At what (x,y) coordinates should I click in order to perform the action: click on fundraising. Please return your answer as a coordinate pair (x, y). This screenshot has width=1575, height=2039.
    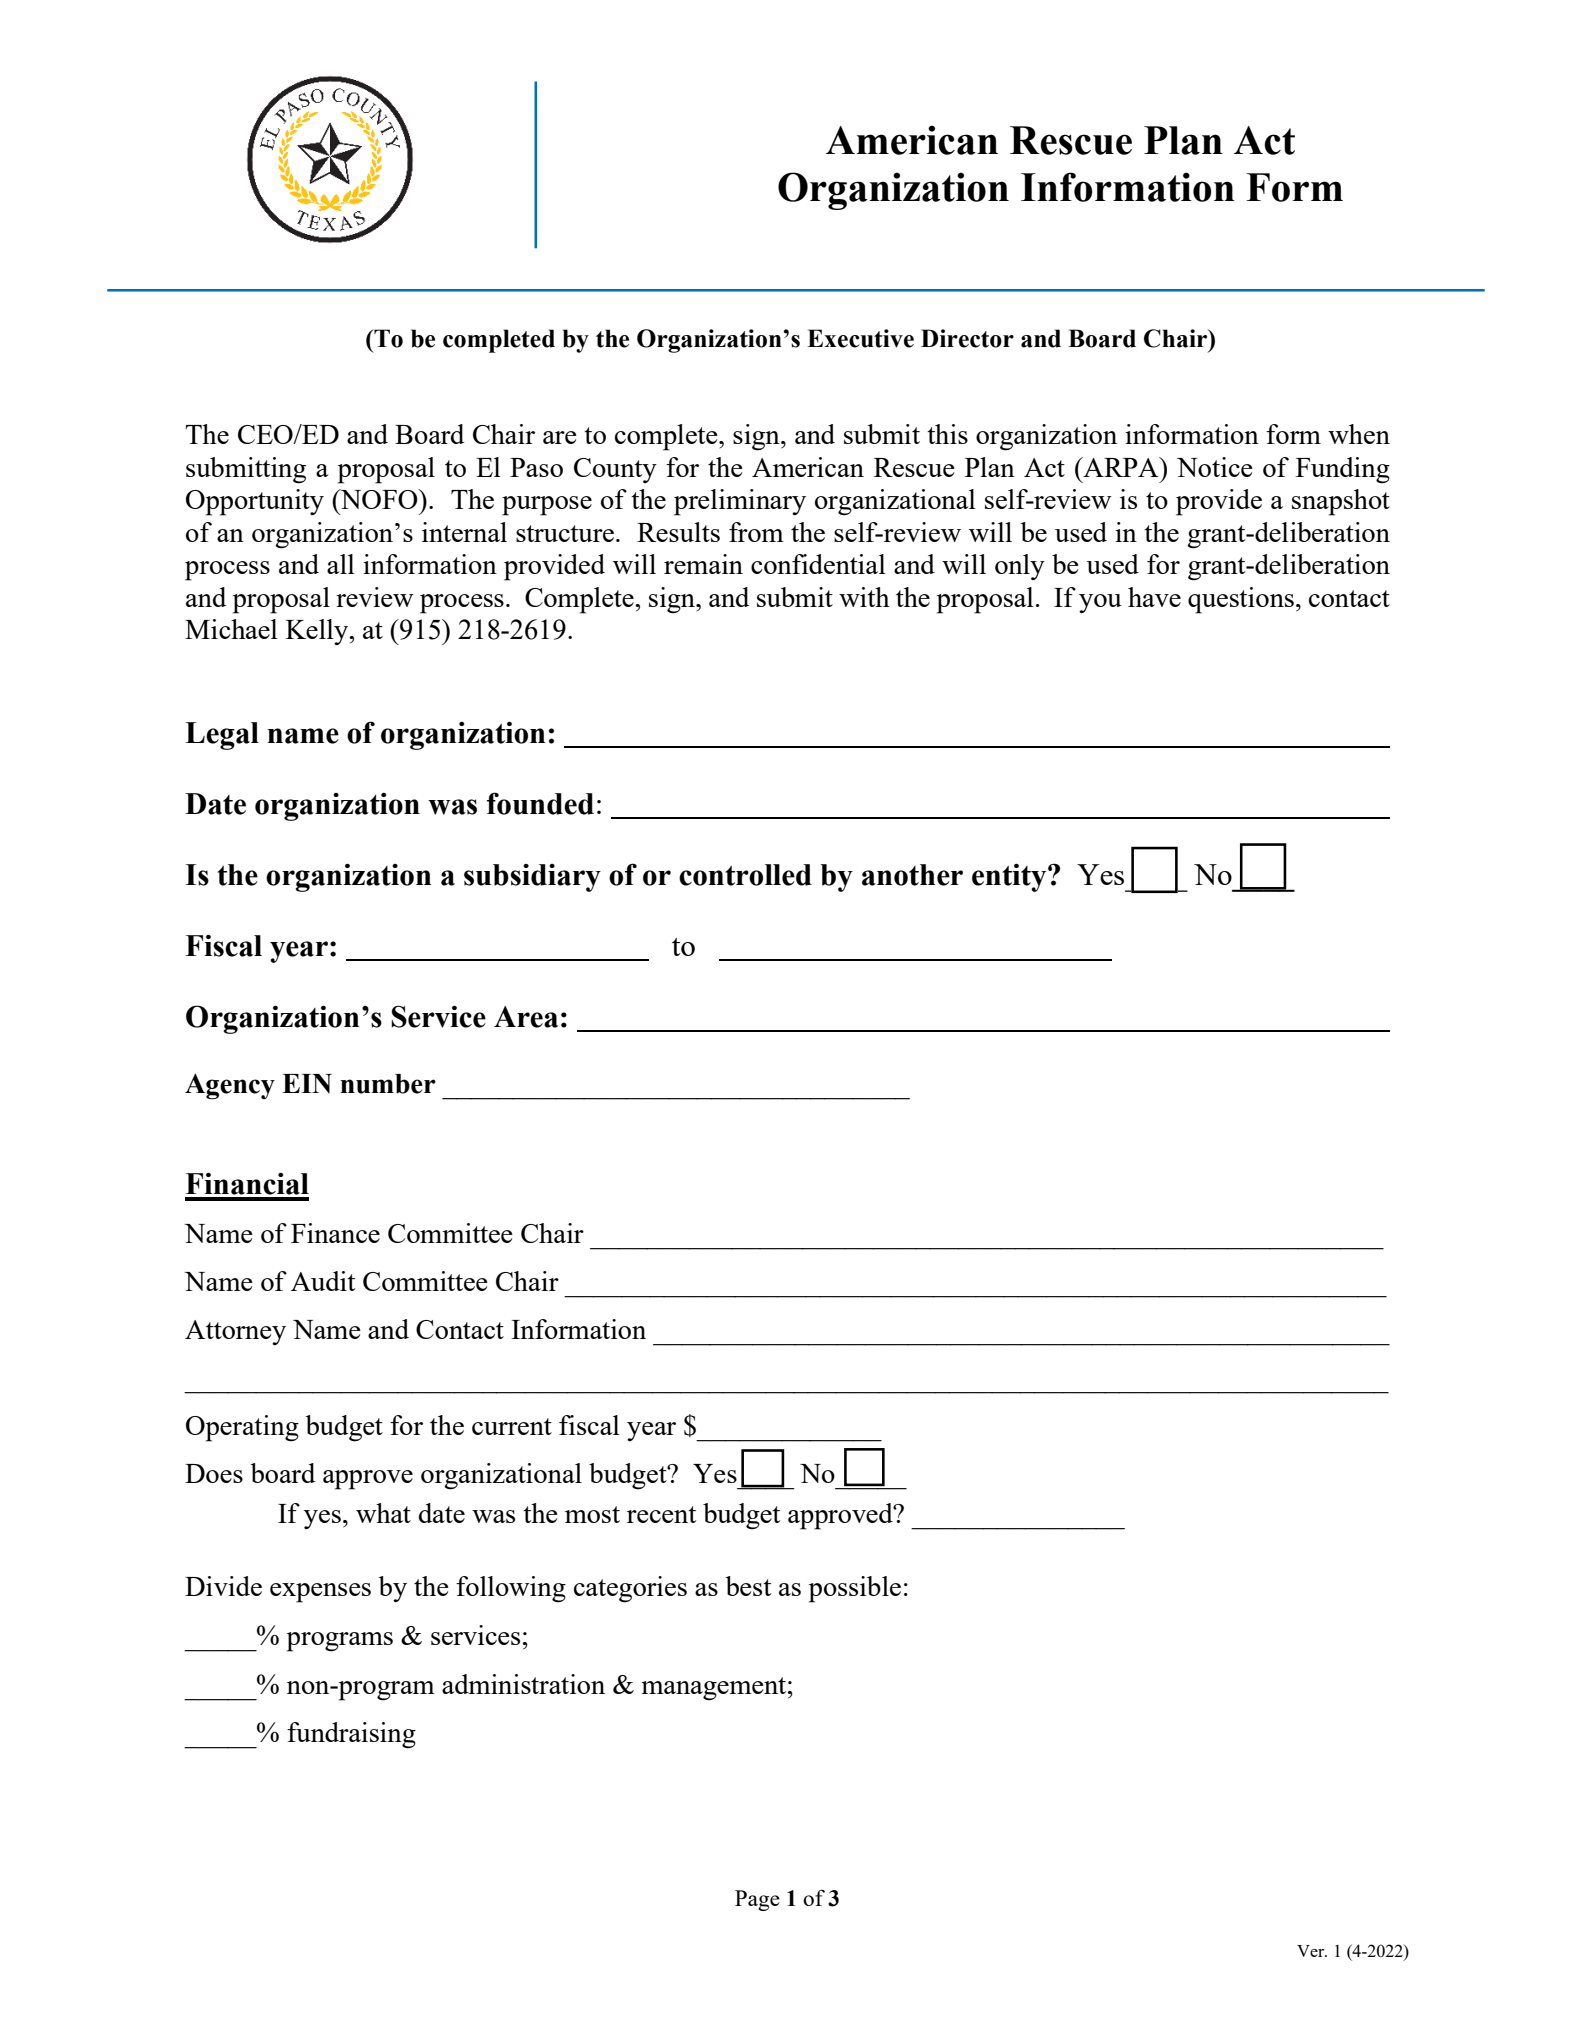
    Looking at the image, I should click on (351, 1735).
